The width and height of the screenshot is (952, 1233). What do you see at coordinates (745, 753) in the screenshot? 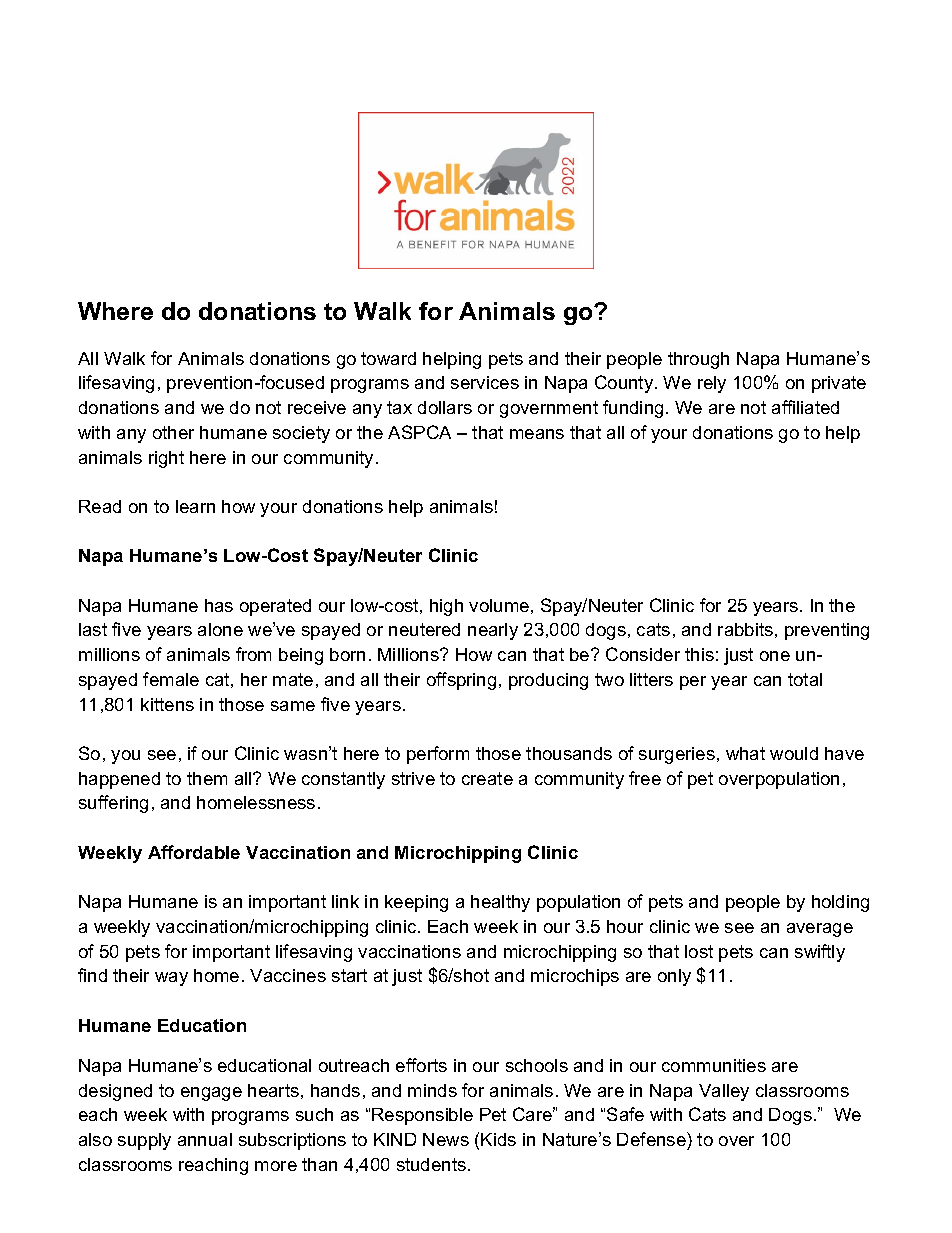
I see `what` at bounding box center [745, 753].
